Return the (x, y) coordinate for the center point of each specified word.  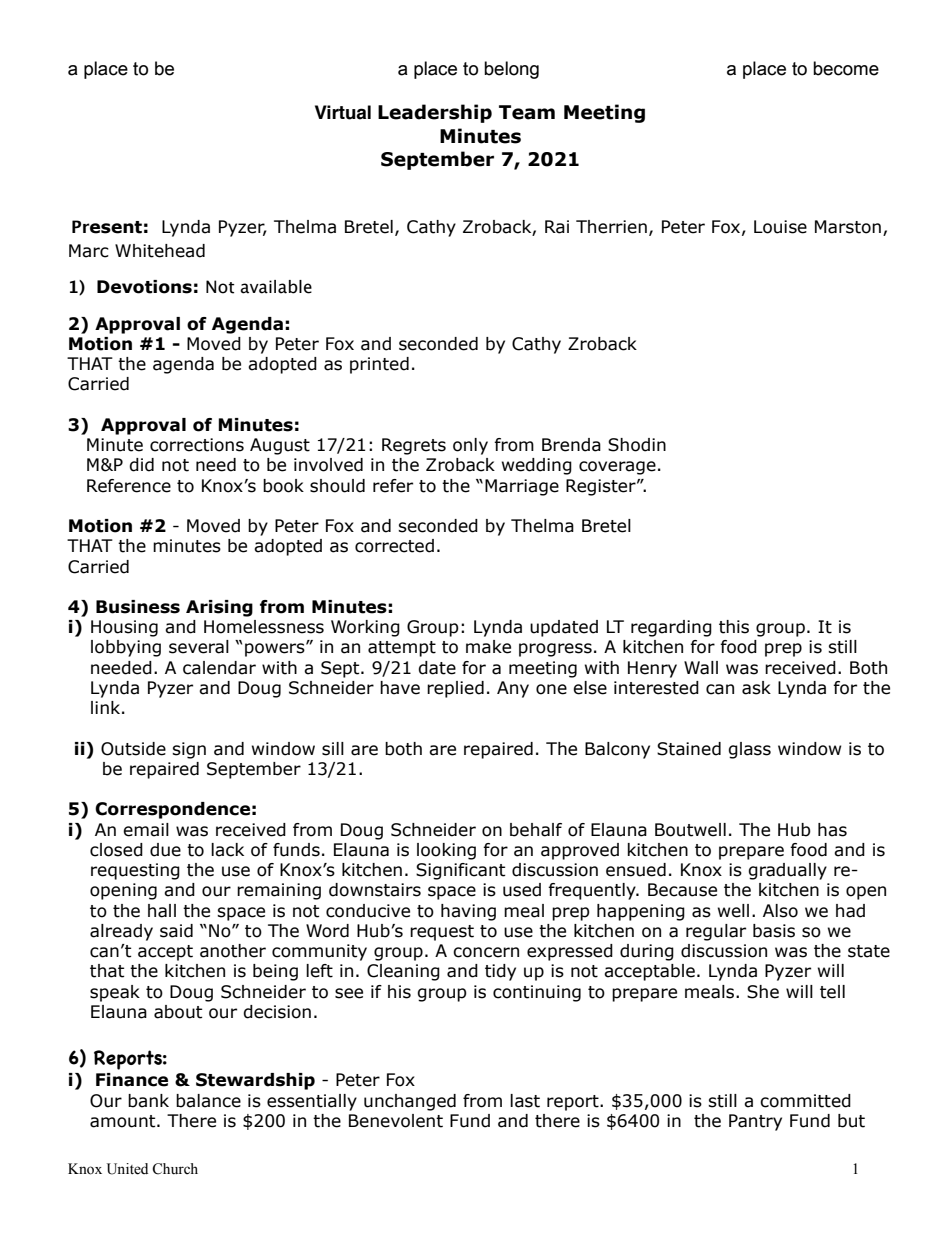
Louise (780, 227)
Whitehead (160, 251)
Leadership (435, 113)
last (525, 1101)
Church (175, 1169)
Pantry (755, 1122)
